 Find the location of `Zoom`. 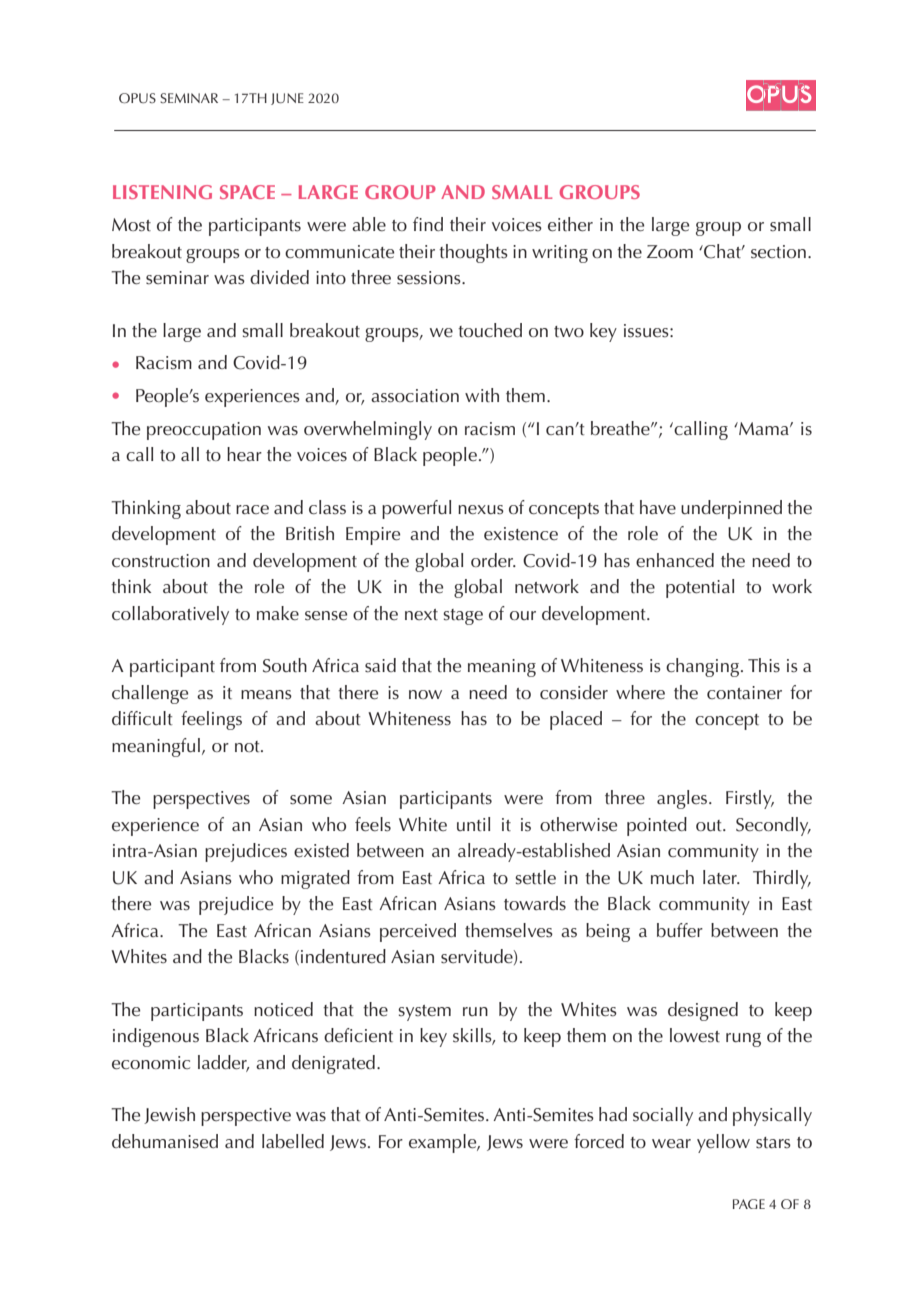

Zoom is located at coordinates (670, 251).
